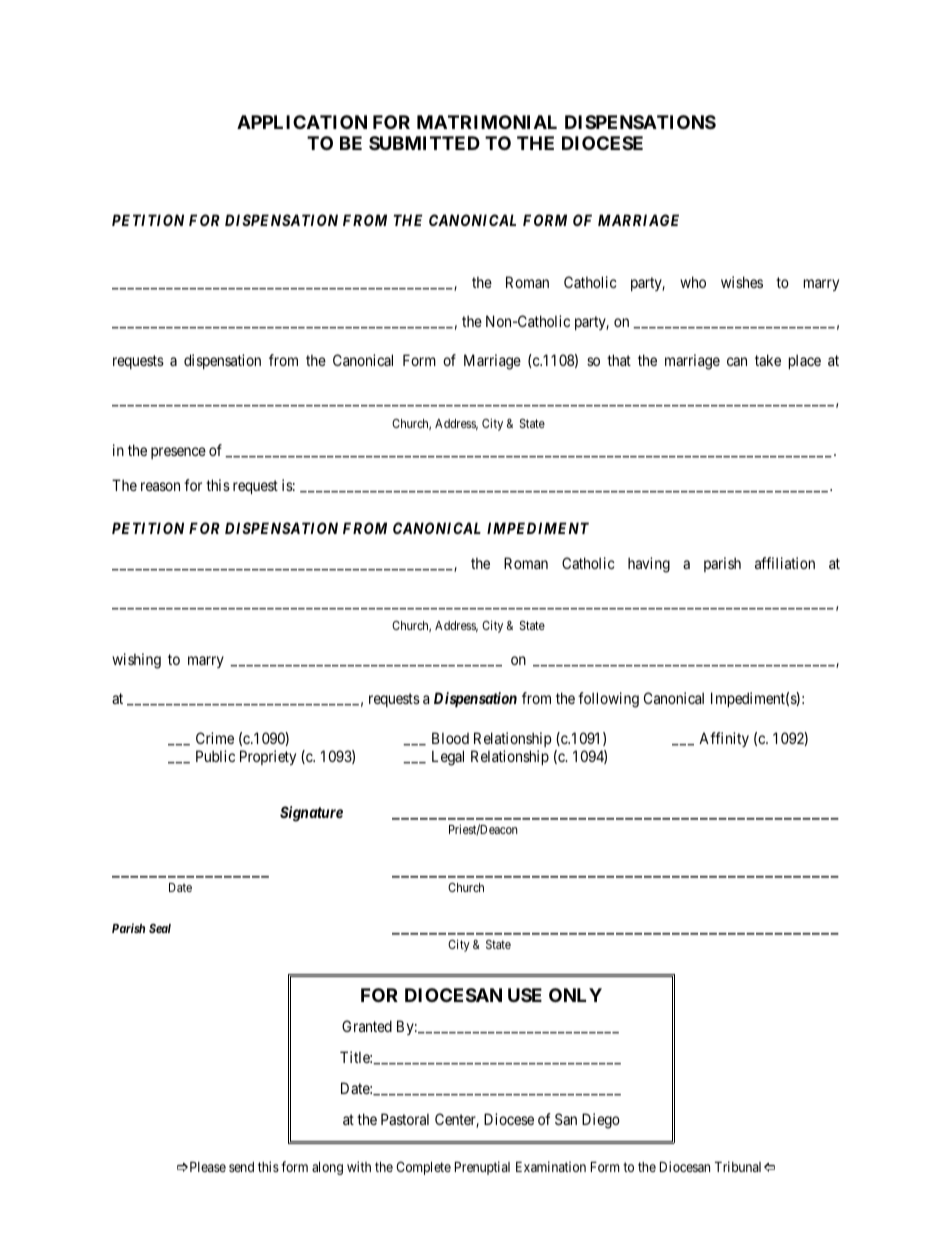 The width and height of the screenshot is (952, 1233). I want to click on Affinity, so click(724, 739).
